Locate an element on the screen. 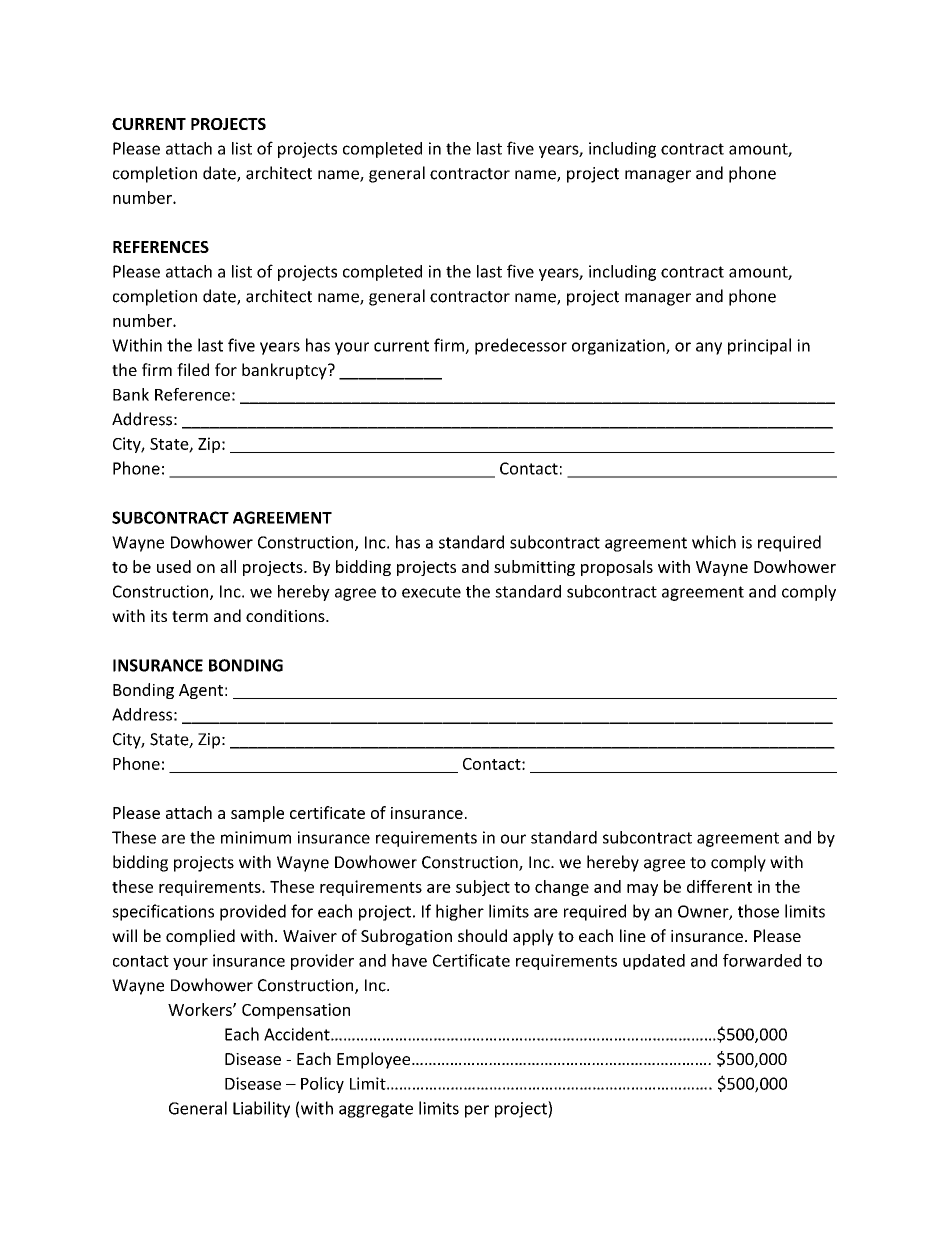 The width and height of the screenshot is (952, 1233). execute is located at coordinates (431, 592).
